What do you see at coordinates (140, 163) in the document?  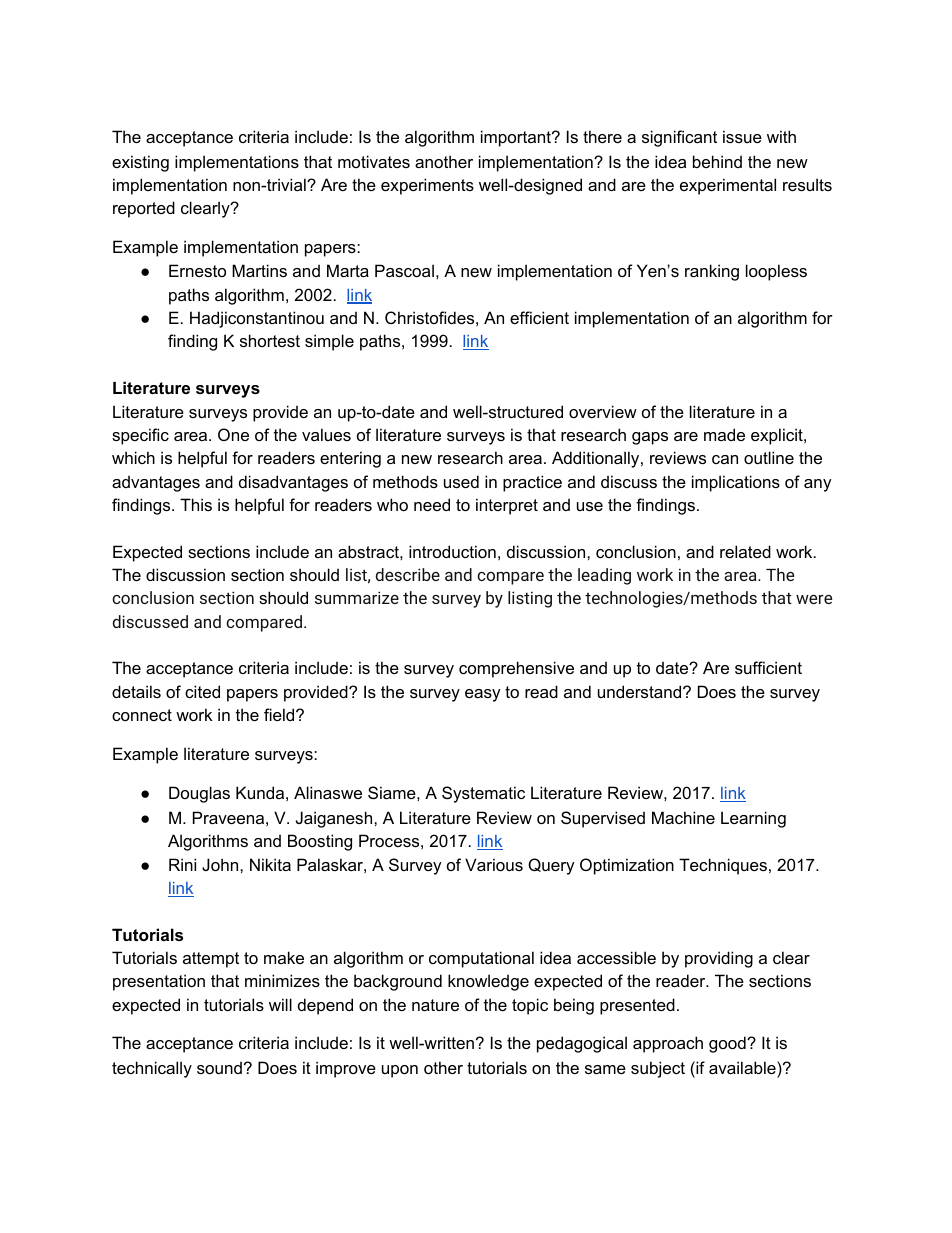 I see `existing` at bounding box center [140, 163].
